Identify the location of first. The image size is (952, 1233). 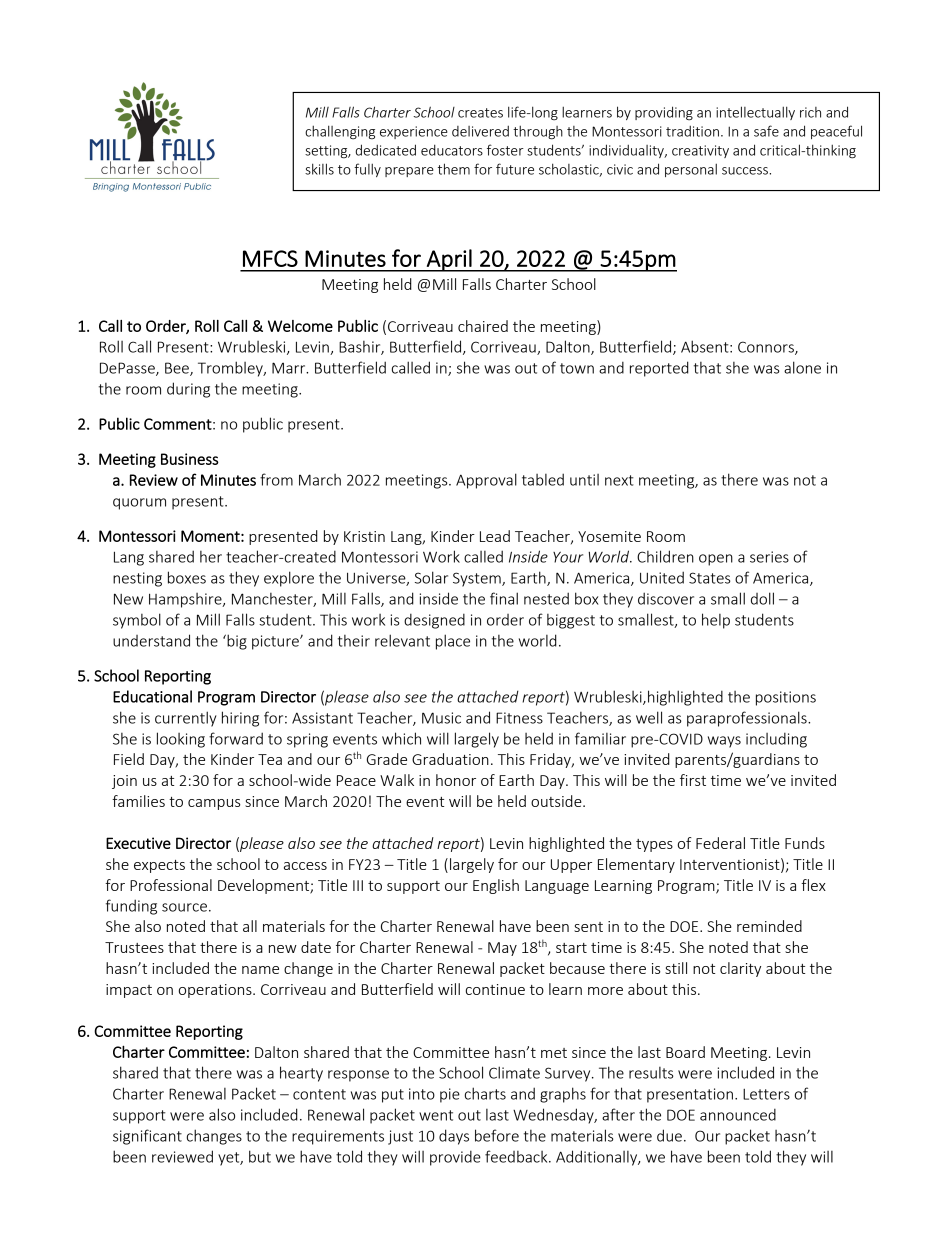
(693, 780).
